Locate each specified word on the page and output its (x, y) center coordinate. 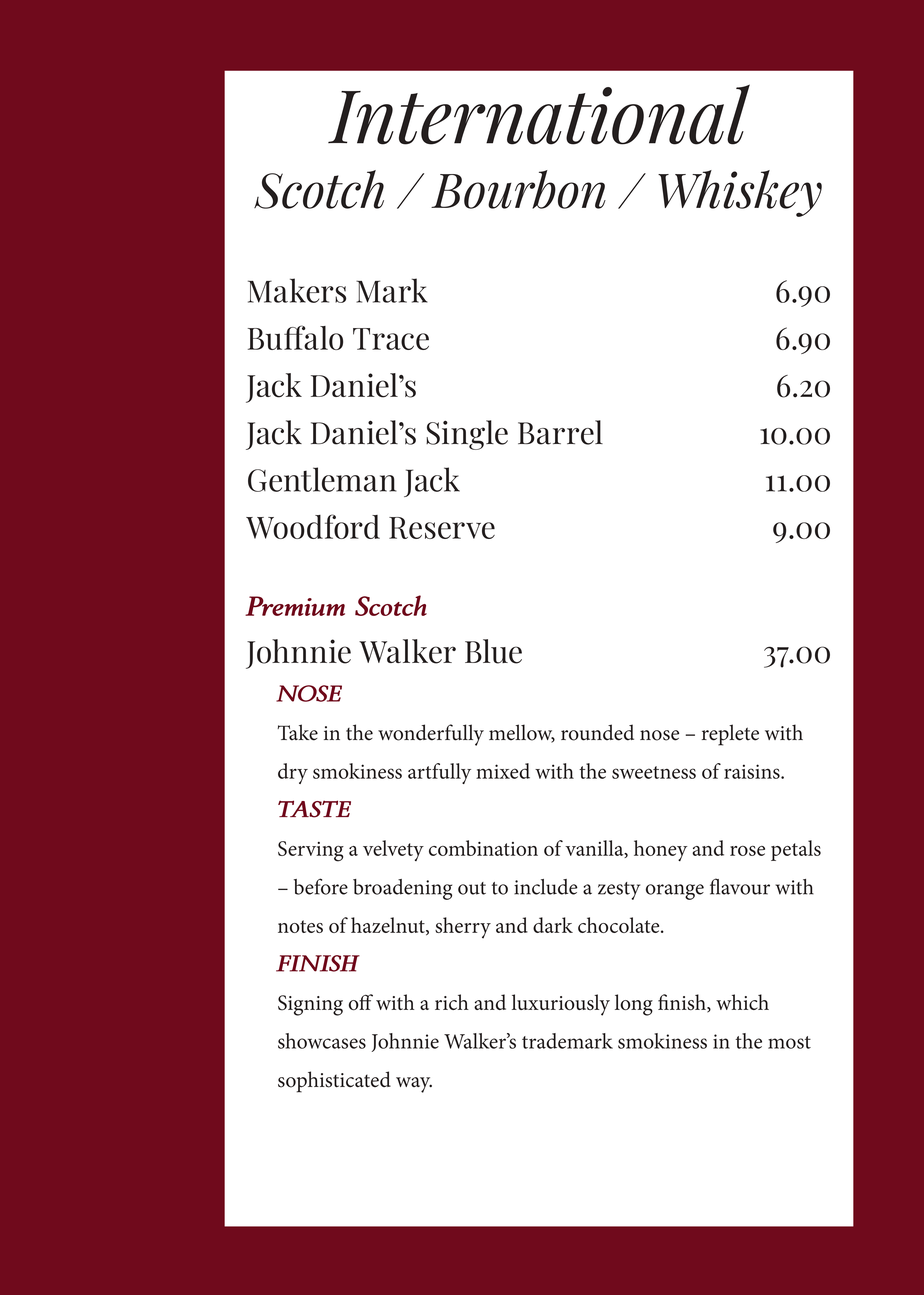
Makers (297, 290)
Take (297, 732)
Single (467, 435)
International (539, 114)
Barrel (560, 432)
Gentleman (322, 479)
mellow (522, 733)
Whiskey (740, 193)
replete (730, 735)
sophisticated (334, 1082)
